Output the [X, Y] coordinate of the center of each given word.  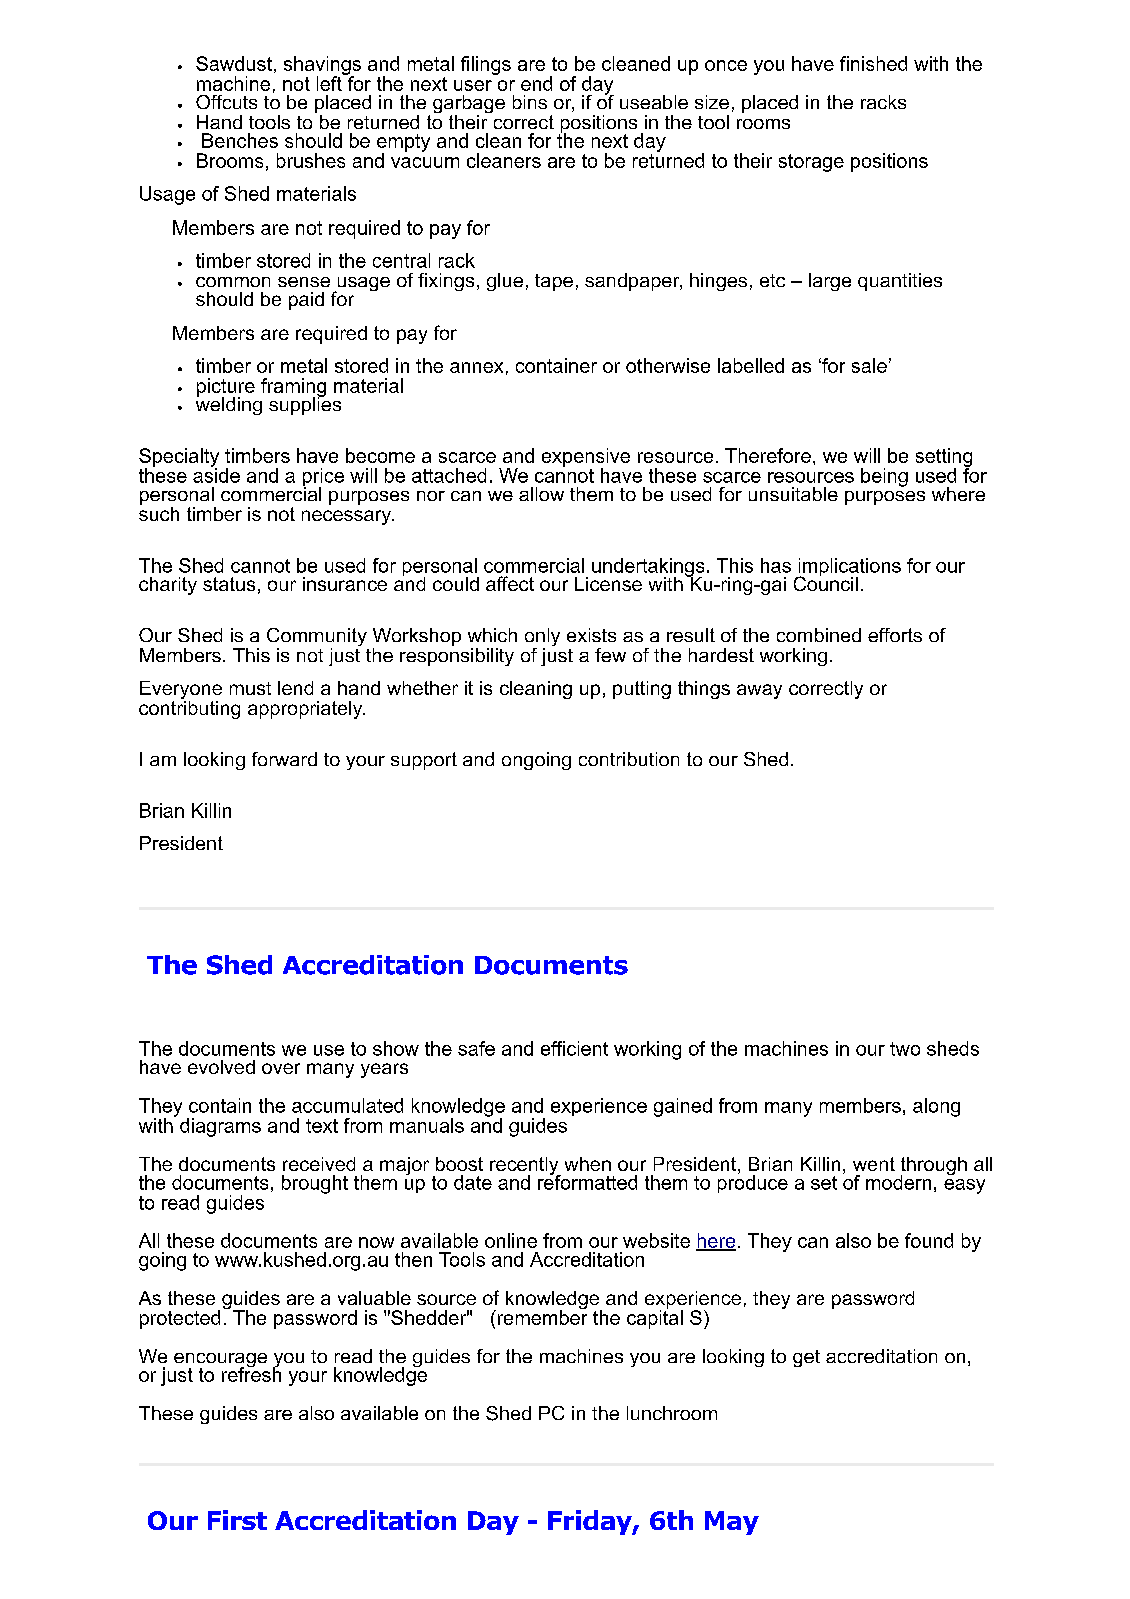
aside [216, 474]
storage [811, 163]
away [759, 691]
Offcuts [226, 102]
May [732, 1523]
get [806, 1358]
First [237, 1520]
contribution [629, 759]
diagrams [220, 1127]
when [588, 1164]
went [874, 1164]
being [884, 477]
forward [284, 759]
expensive [586, 458]
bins [530, 102]
